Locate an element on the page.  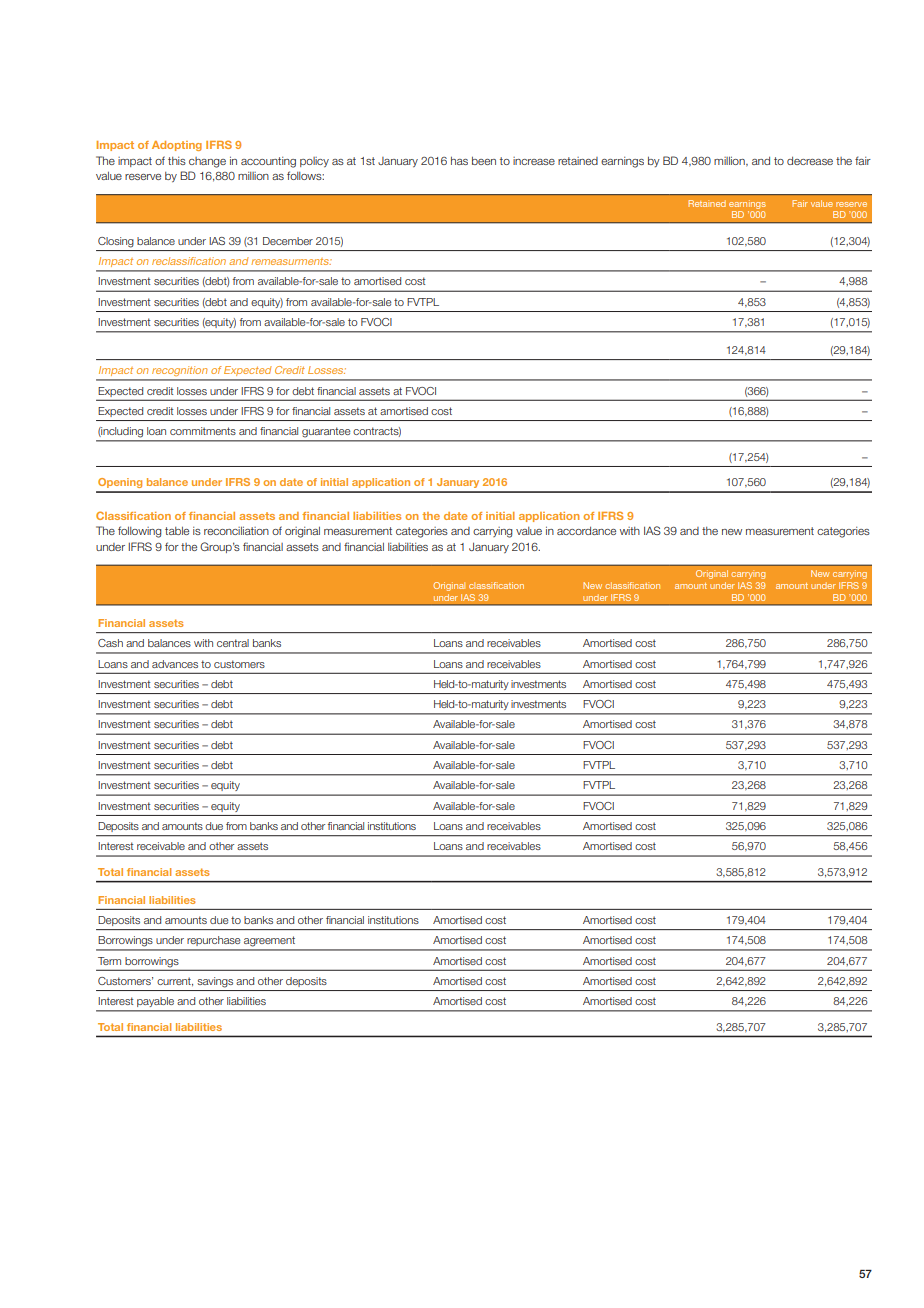
savings is located at coordinates (215, 982).
